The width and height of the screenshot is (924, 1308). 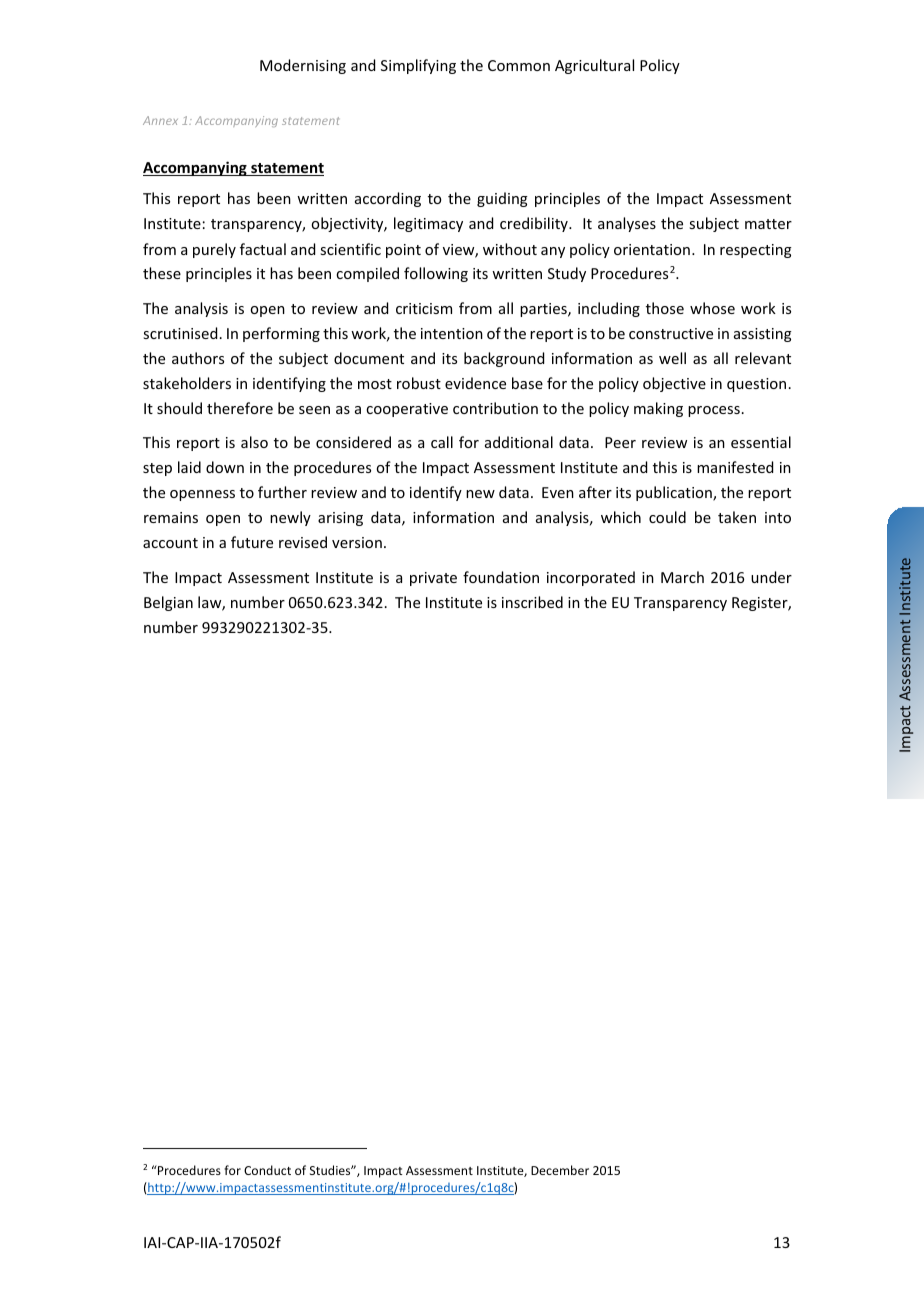 What do you see at coordinates (672, 358) in the screenshot?
I see `well` at bounding box center [672, 358].
